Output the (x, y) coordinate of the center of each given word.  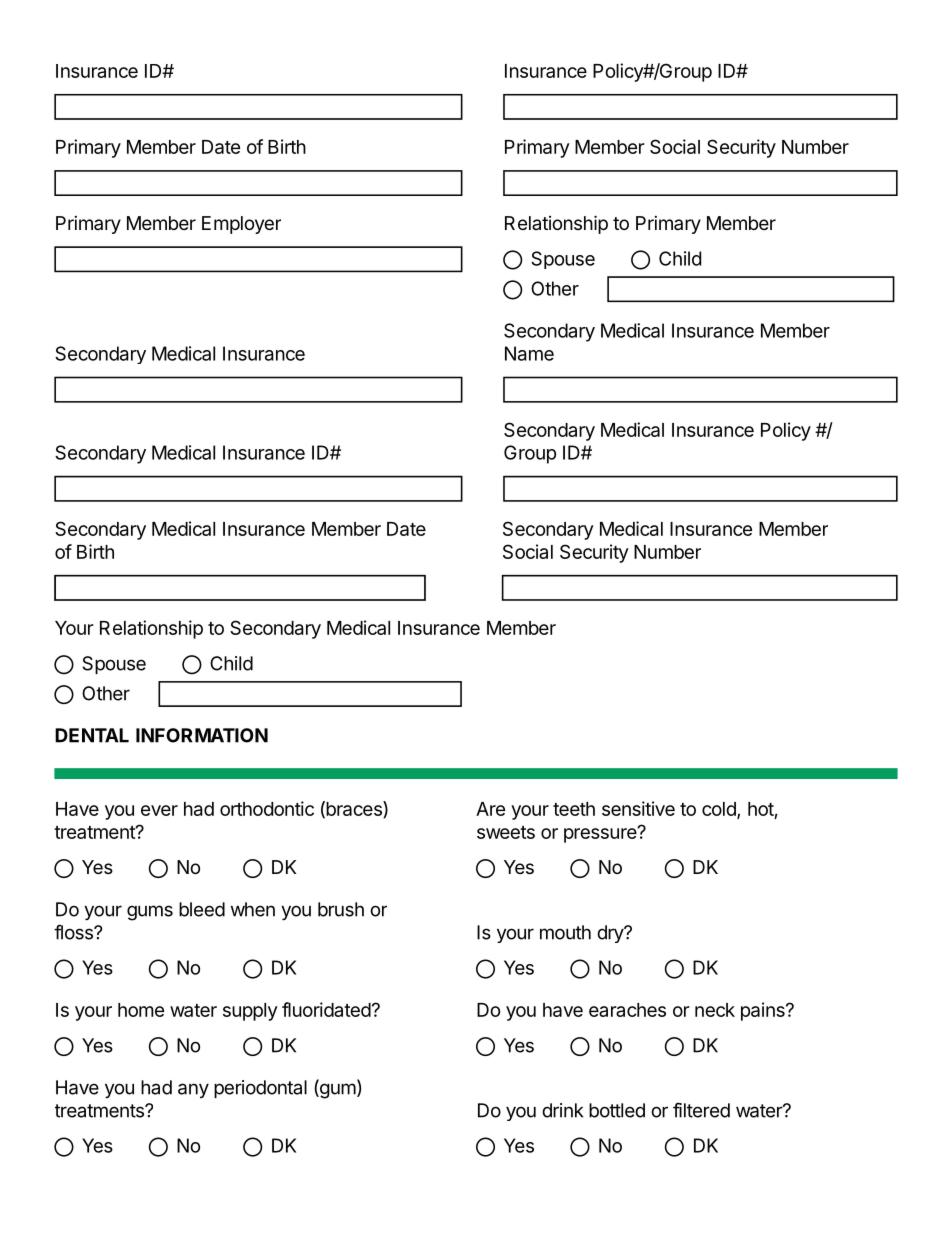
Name (529, 353)
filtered (701, 1110)
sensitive (638, 808)
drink (562, 1110)
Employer (241, 225)
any (193, 1090)
